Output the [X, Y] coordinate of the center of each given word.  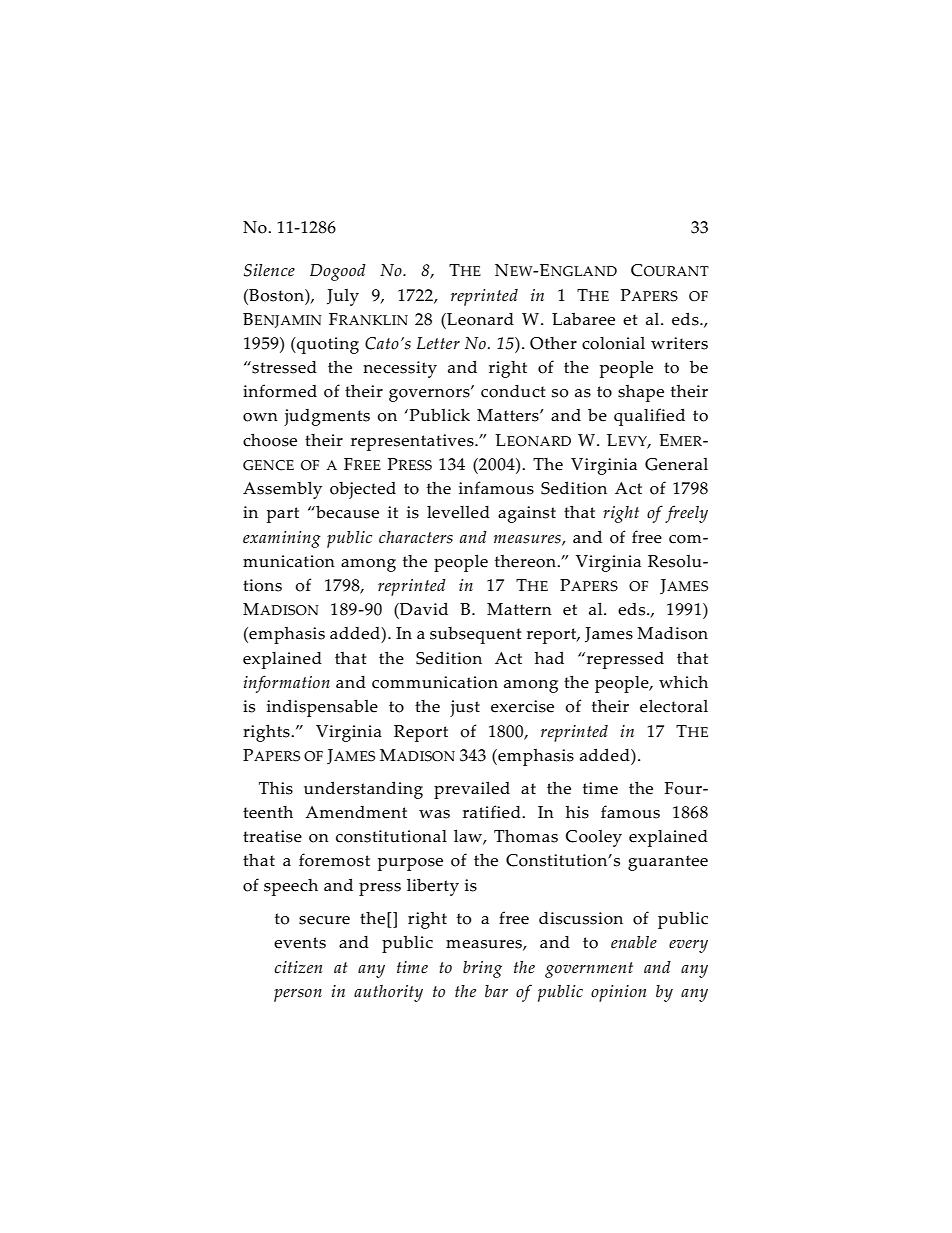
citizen [298, 967]
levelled [458, 512]
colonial [613, 343]
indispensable [322, 708]
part [283, 515]
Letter [438, 343]
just [465, 708]
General [676, 464]
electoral [674, 706]
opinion [618, 993]
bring [482, 969]
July [343, 297]
